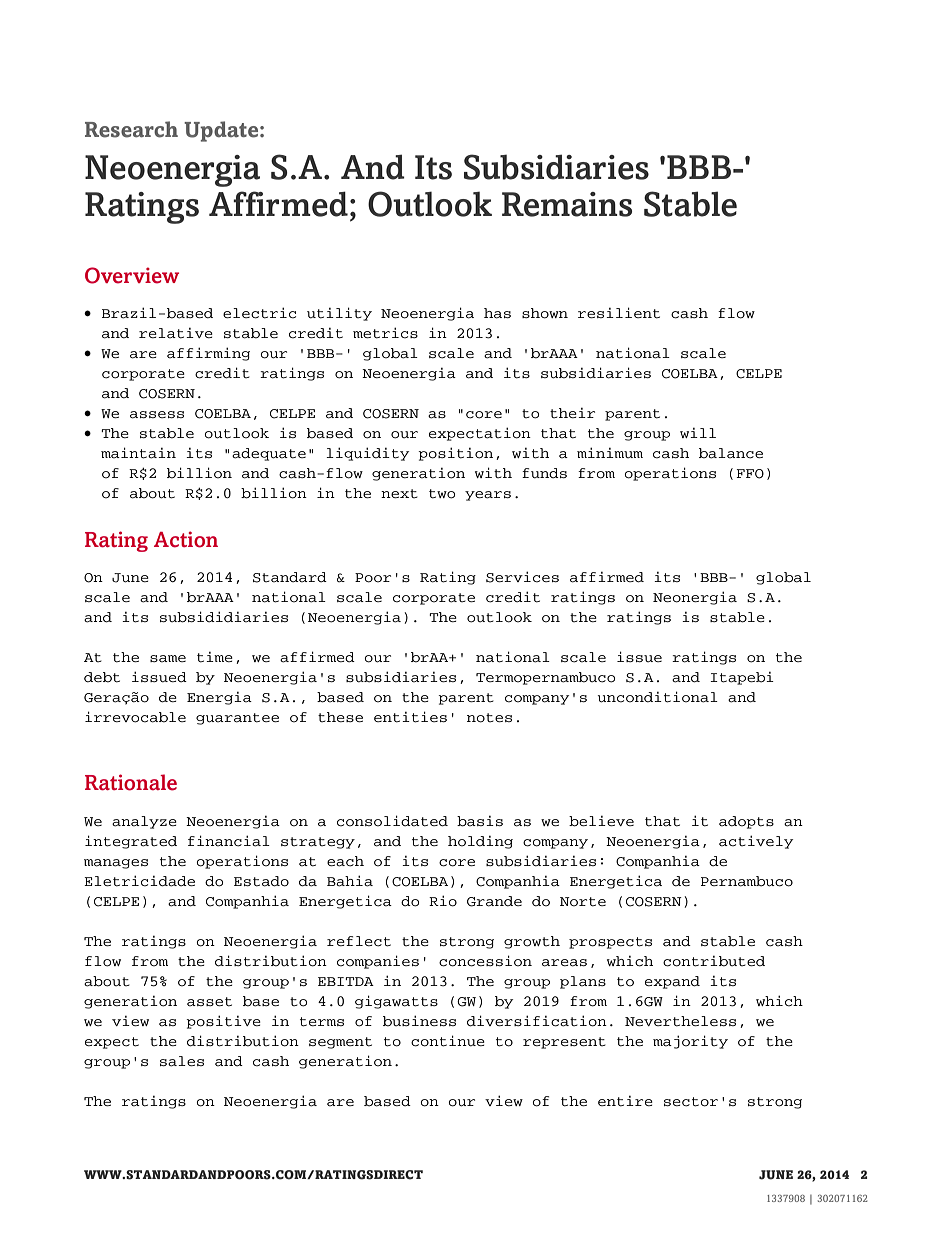  What do you see at coordinates (746, 822) in the image?
I see `adopts` at bounding box center [746, 822].
